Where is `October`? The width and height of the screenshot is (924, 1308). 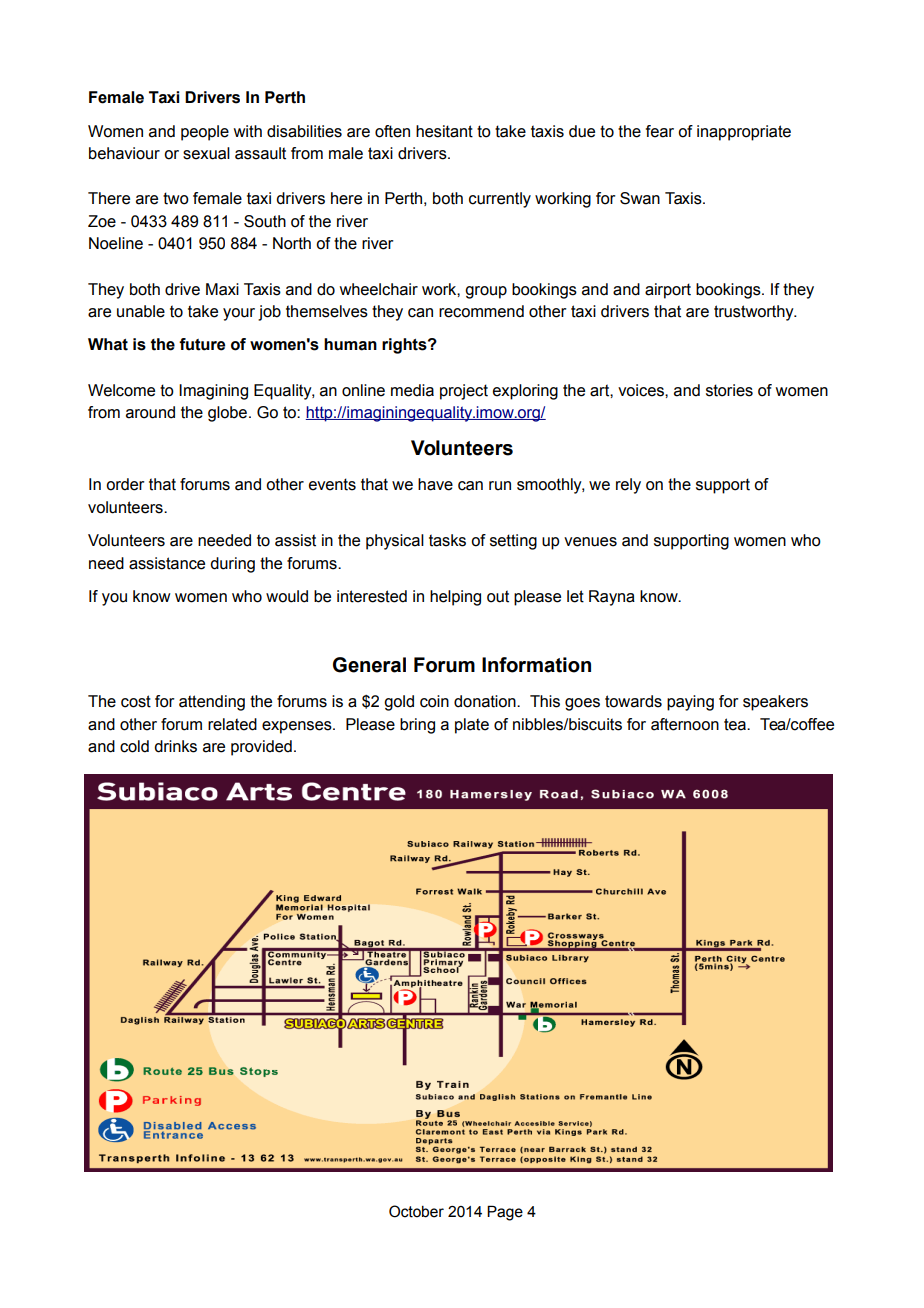
October is located at coordinates (416, 1211).
